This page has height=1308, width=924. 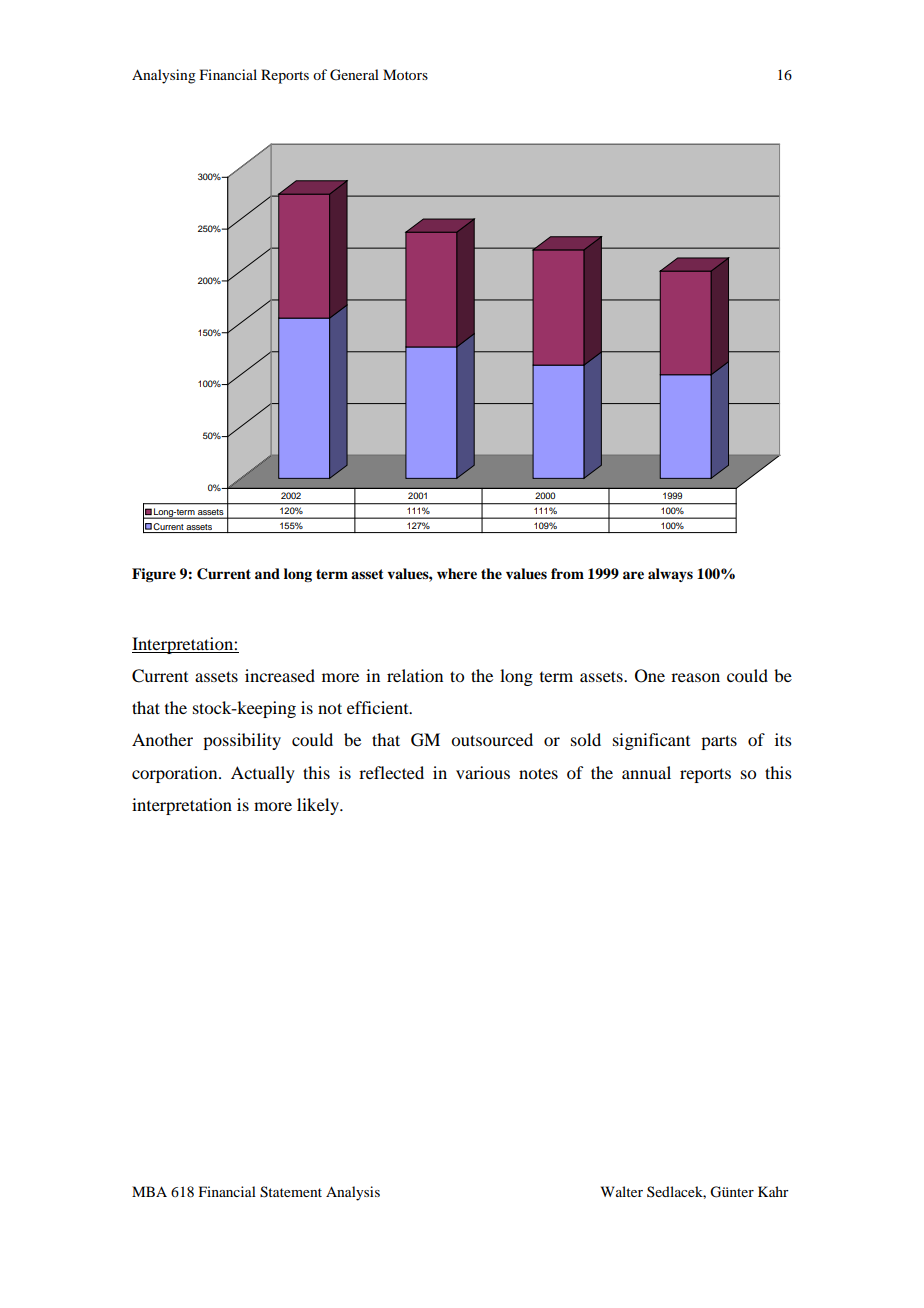 I want to click on increased, so click(x=280, y=675).
